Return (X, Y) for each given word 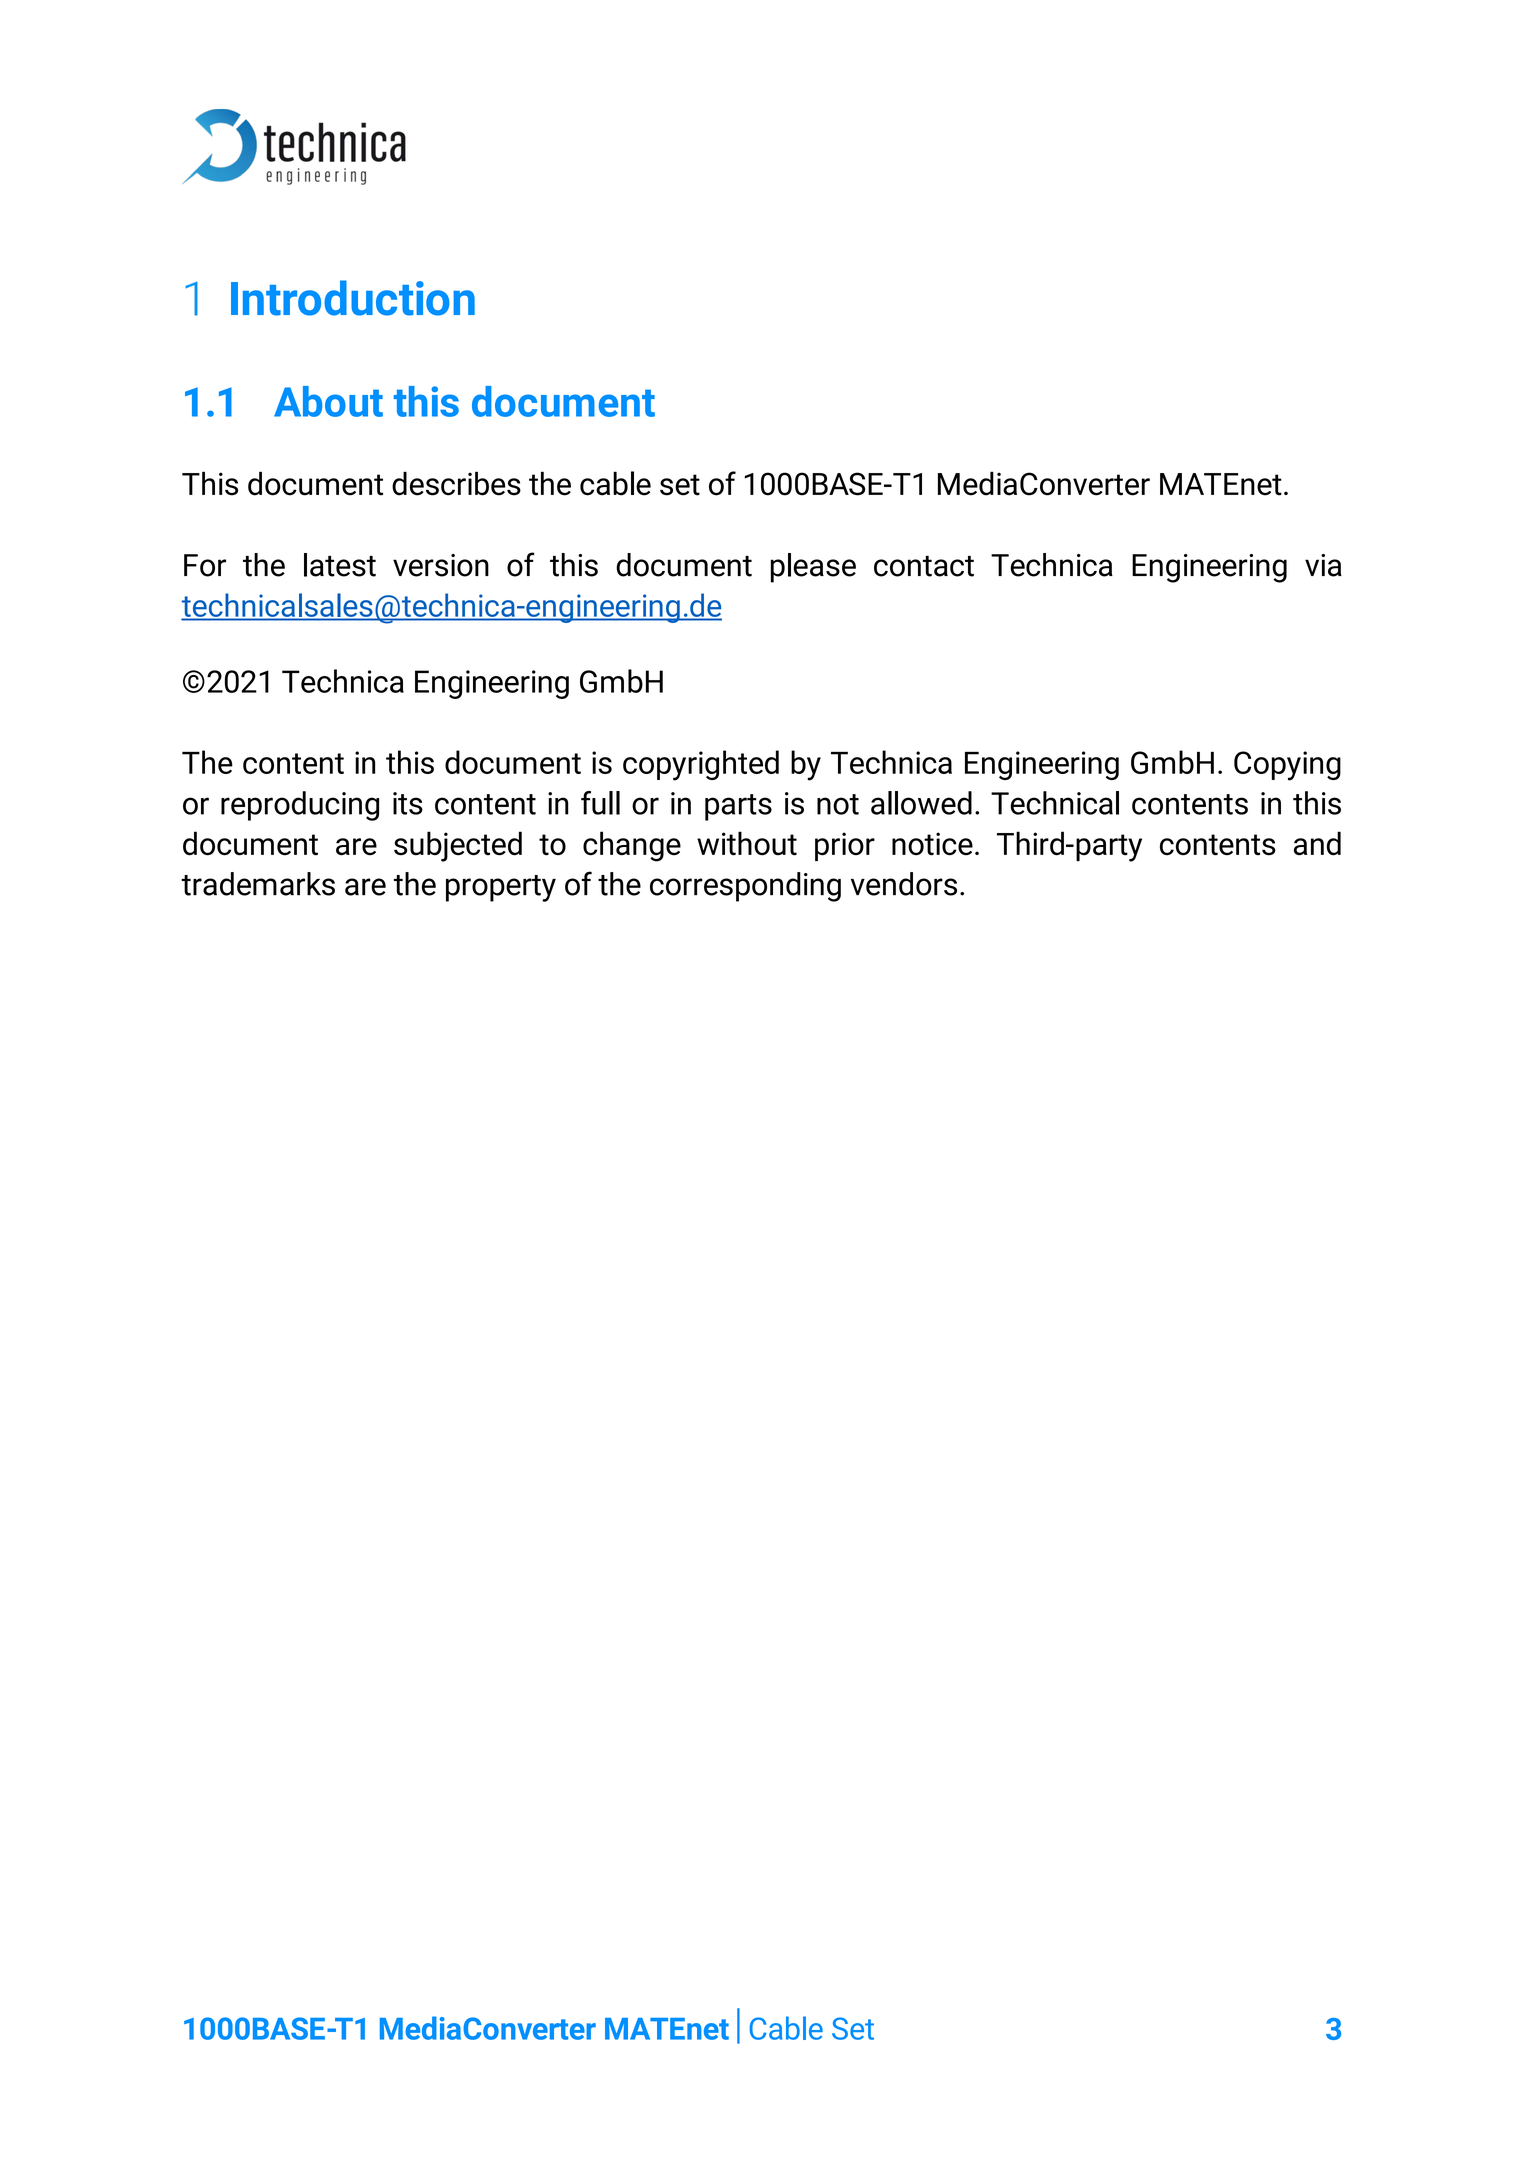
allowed (921, 803)
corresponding (745, 887)
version (441, 565)
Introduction (353, 298)
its (408, 803)
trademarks (258, 884)
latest (340, 565)
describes (456, 483)
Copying (1287, 766)
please (813, 568)
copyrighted (701, 765)
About (328, 401)
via (1323, 565)
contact (924, 566)
